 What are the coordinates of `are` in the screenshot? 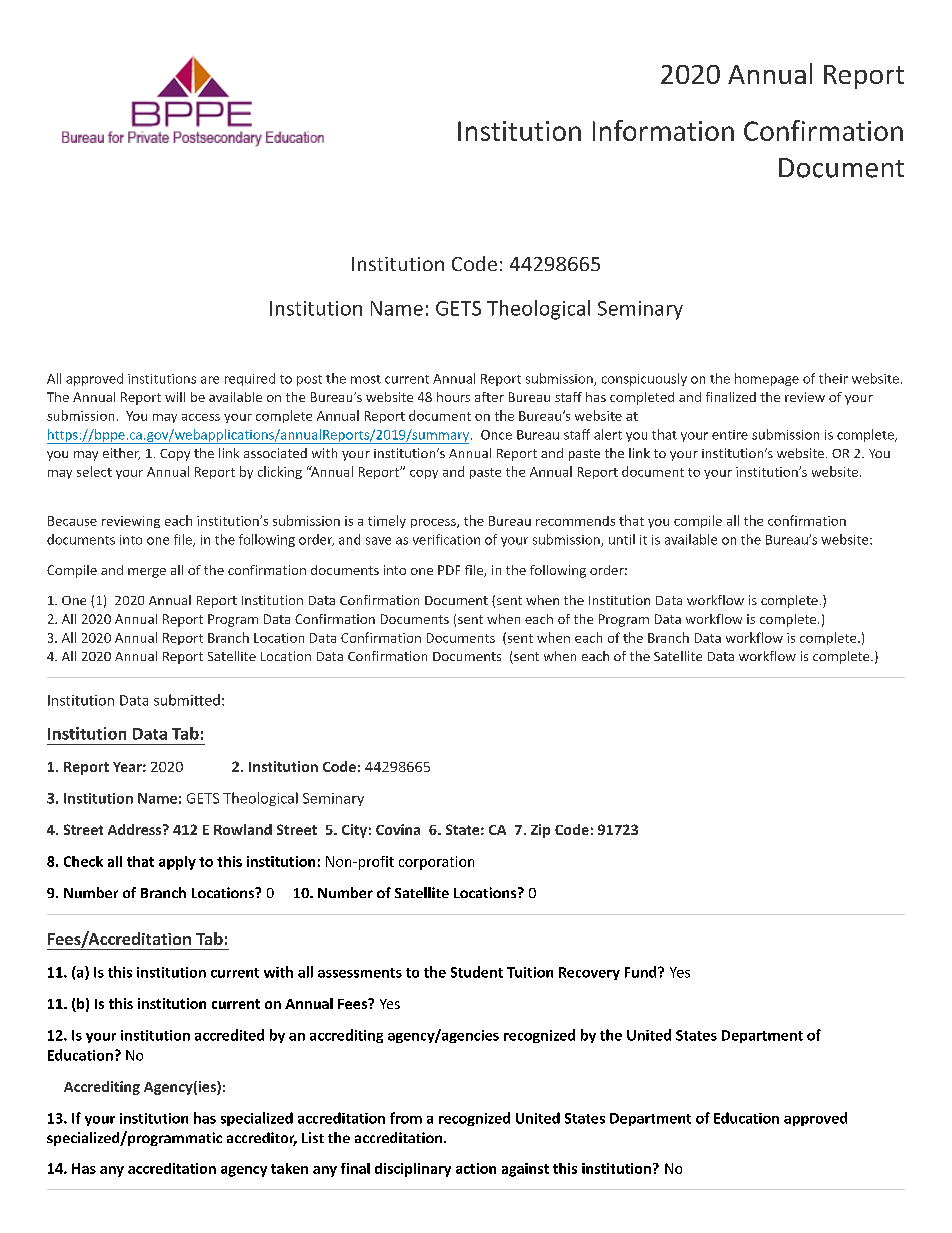 It's located at (210, 380).
